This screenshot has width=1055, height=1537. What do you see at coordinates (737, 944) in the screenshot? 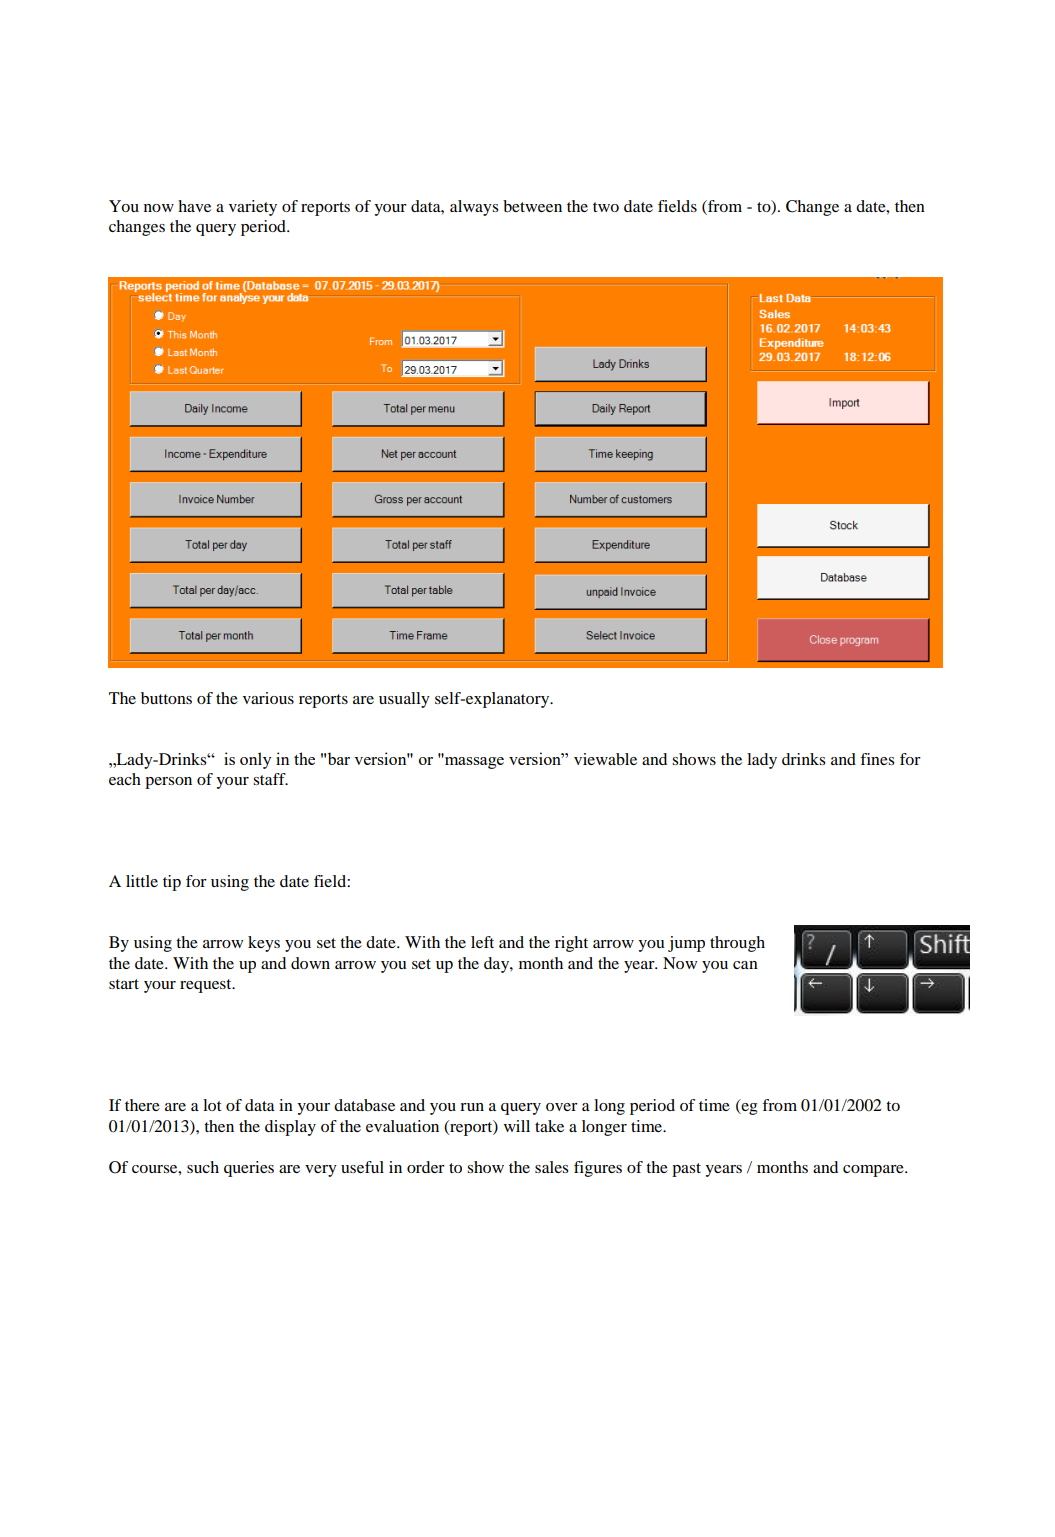
I see `through` at bounding box center [737, 944].
